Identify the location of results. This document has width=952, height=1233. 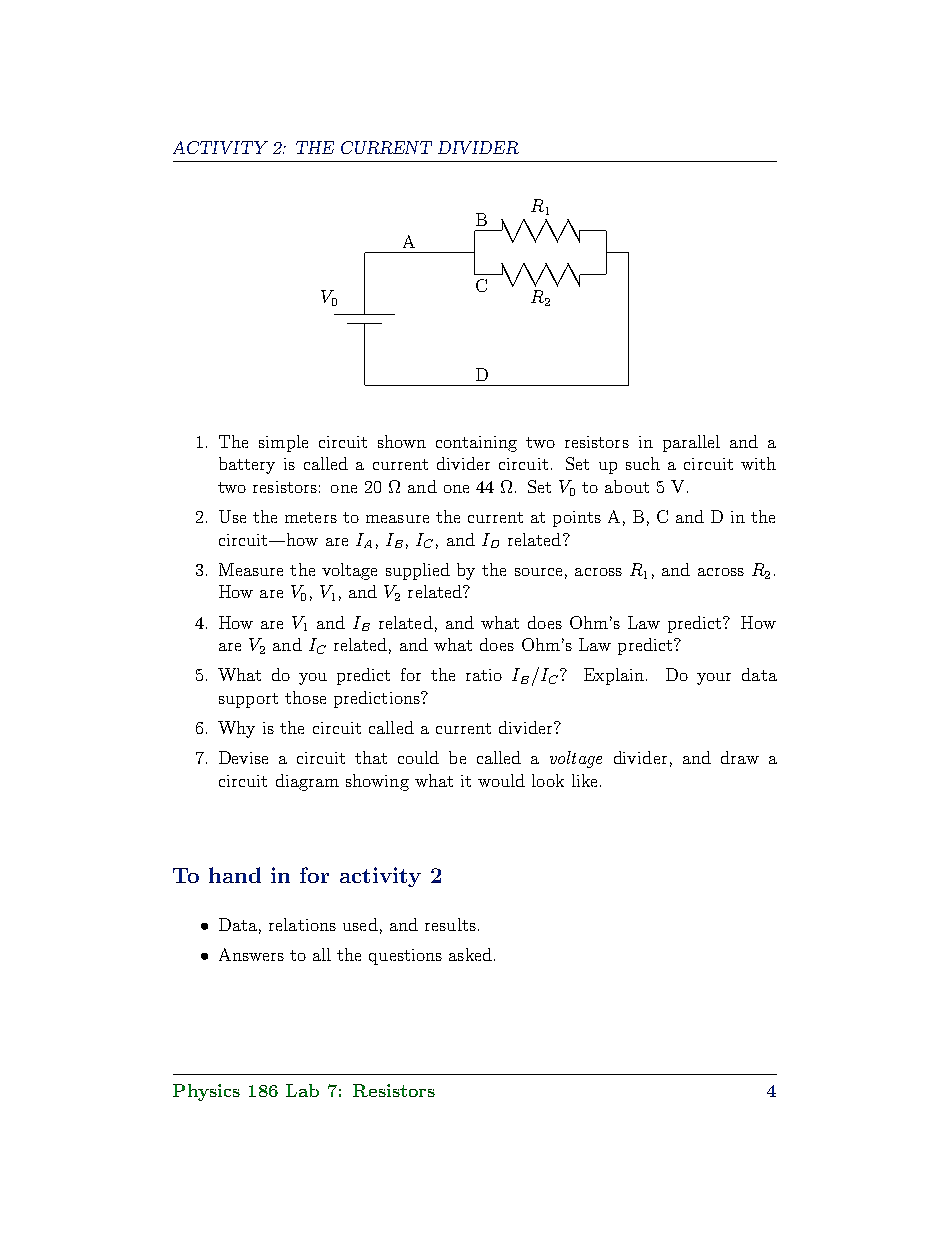
(450, 924).
